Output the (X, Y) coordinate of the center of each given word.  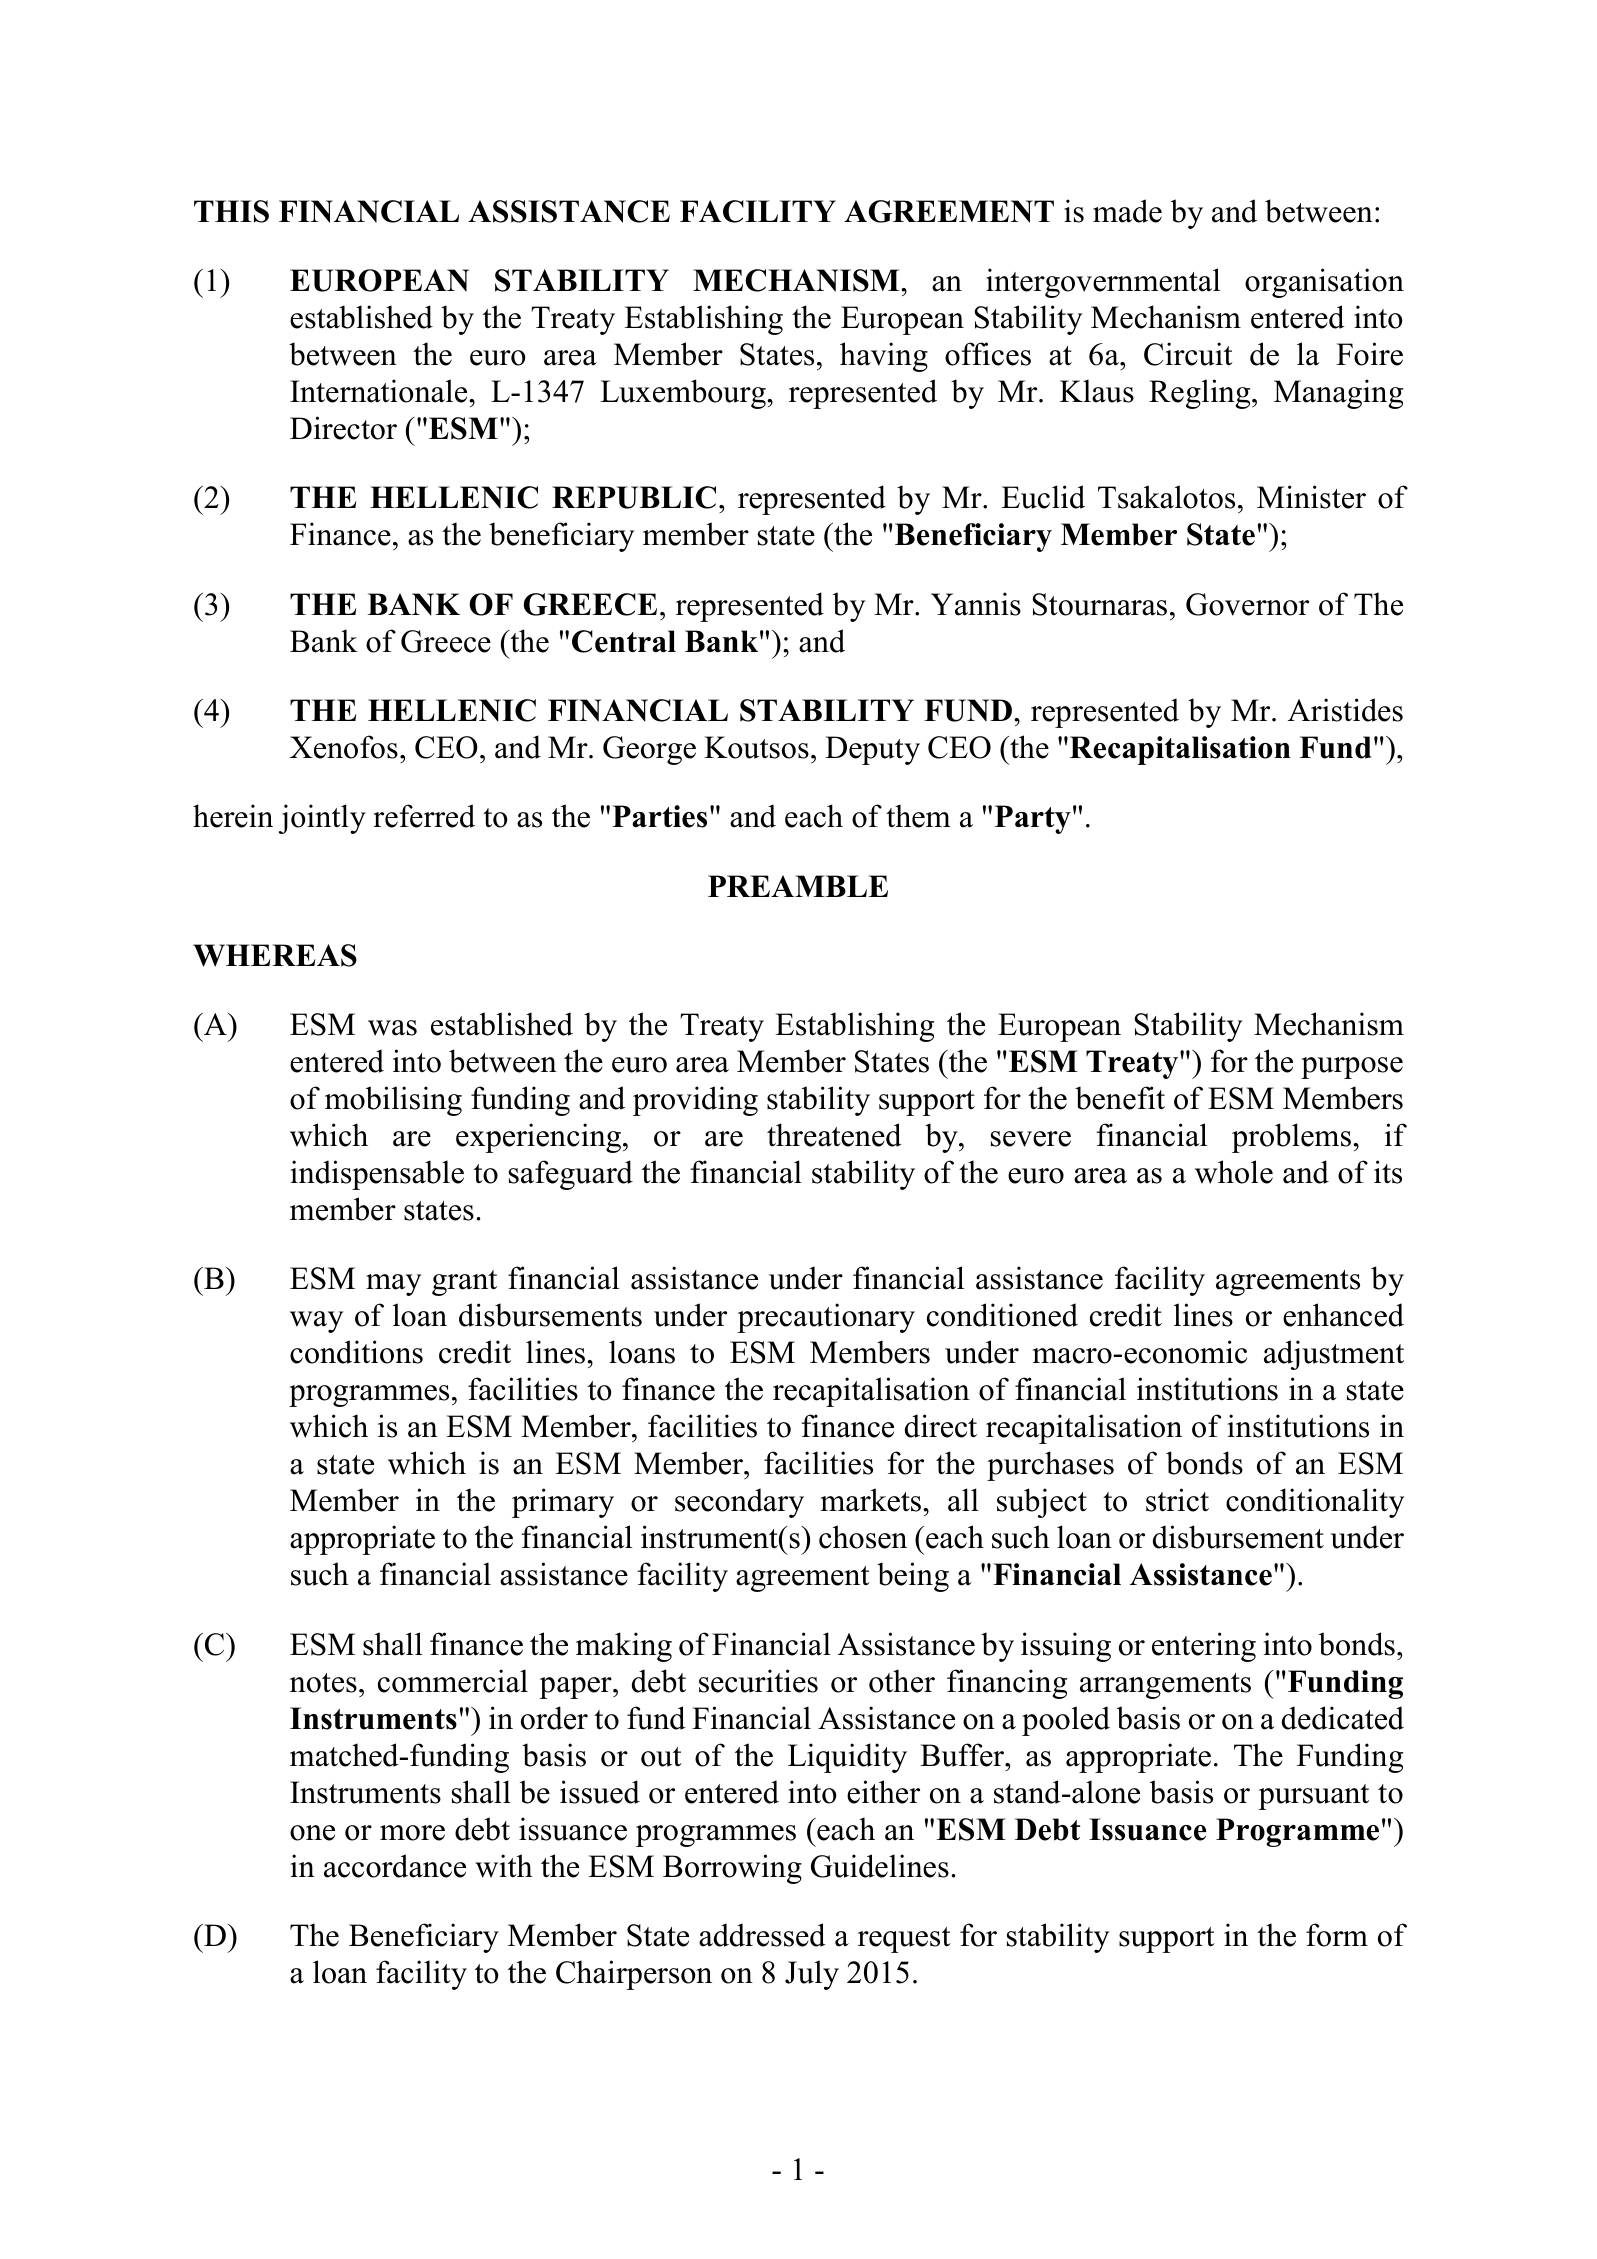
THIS (231, 211)
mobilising (393, 1101)
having (884, 357)
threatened (834, 1135)
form (1337, 1935)
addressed (762, 1935)
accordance (395, 1866)
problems (1291, 1138)
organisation (1324, 283)
